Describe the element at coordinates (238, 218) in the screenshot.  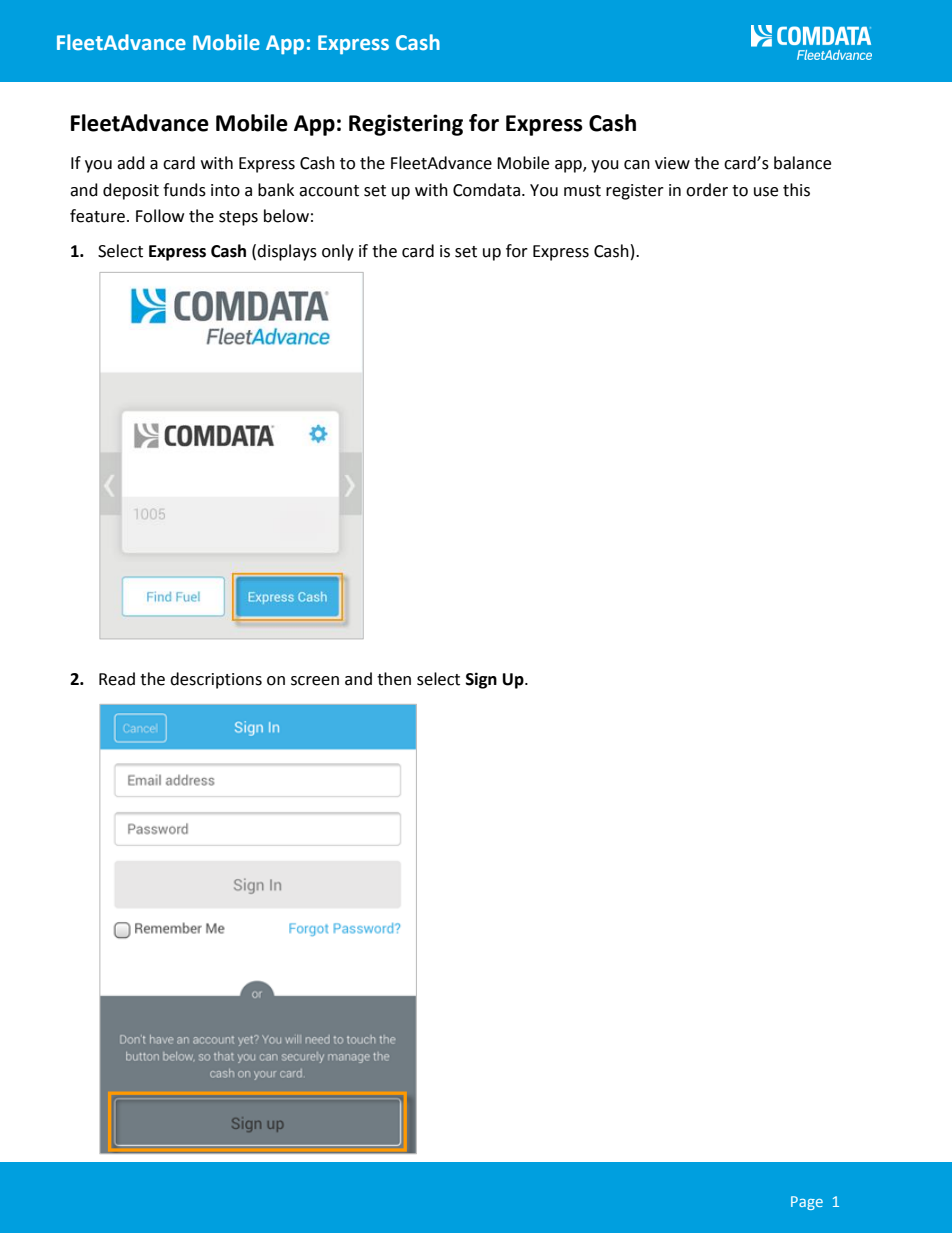
I see `steps` at that location.
